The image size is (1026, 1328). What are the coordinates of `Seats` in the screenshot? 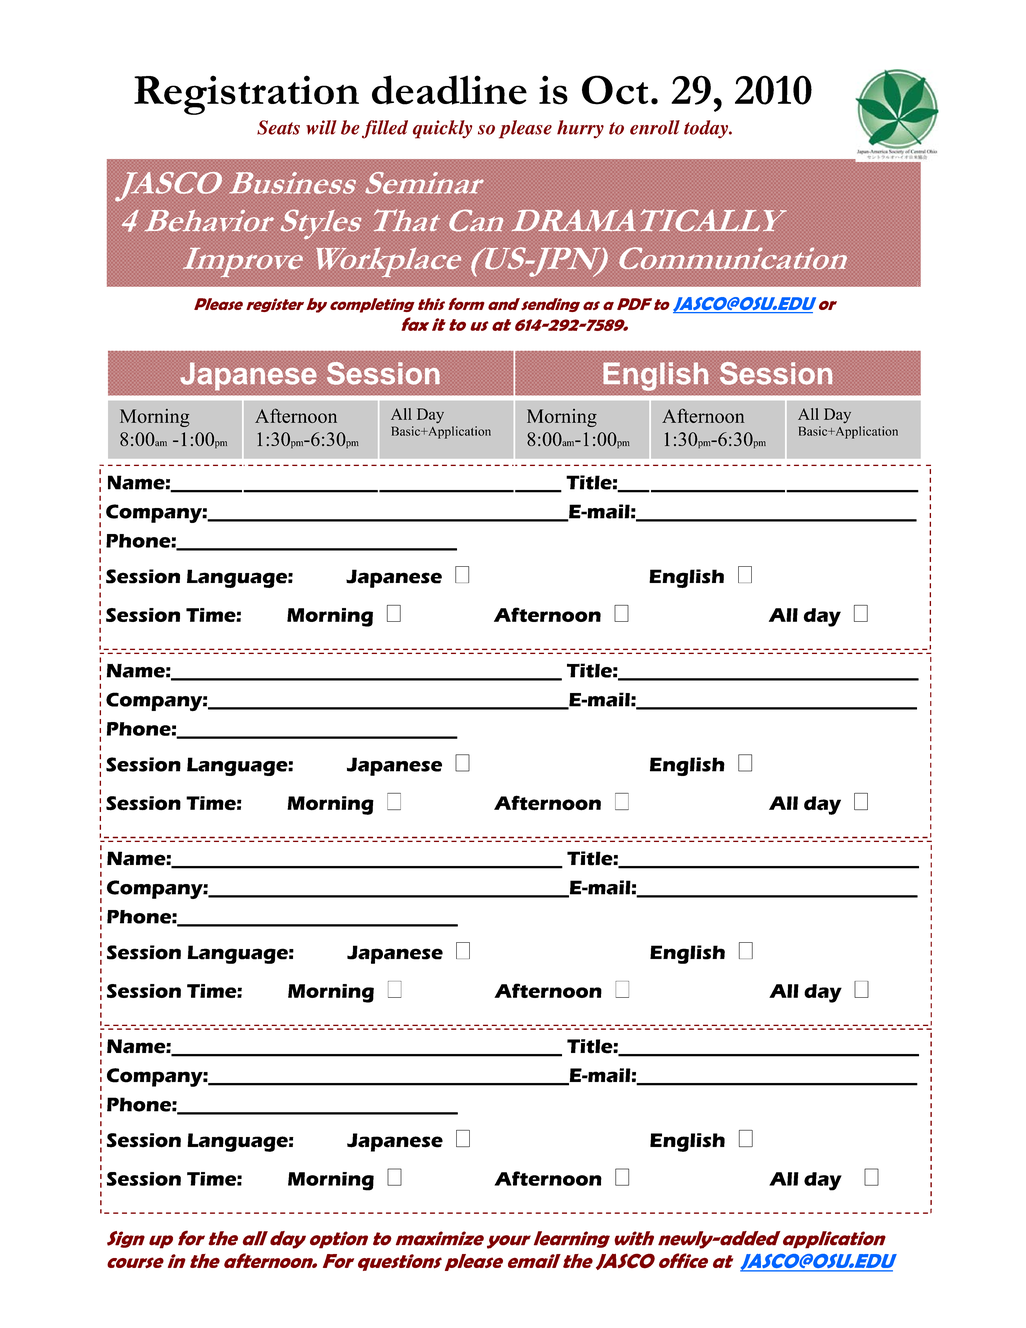 It's located at (278, 127).
